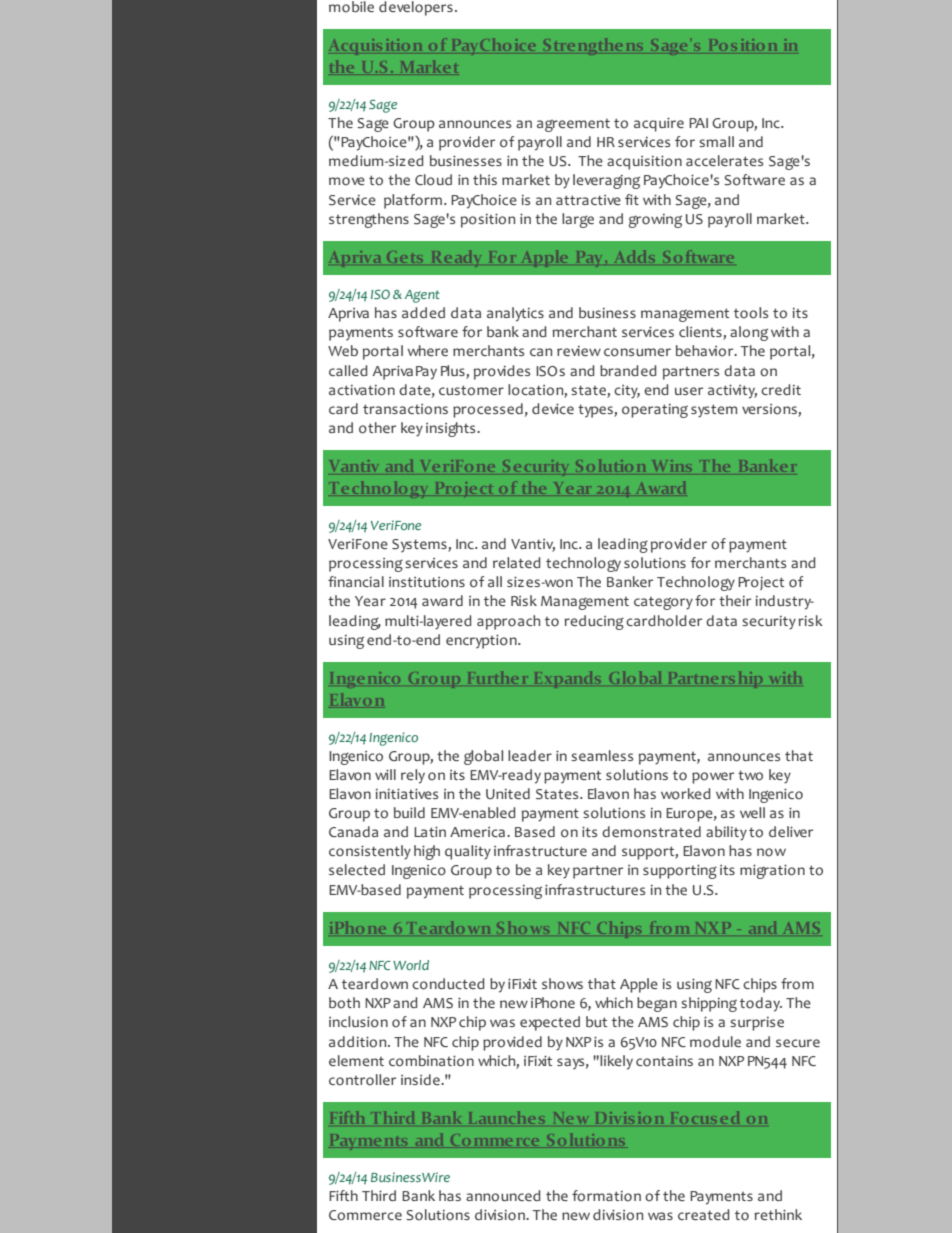  I want to click on developers, so click(416, 8).
